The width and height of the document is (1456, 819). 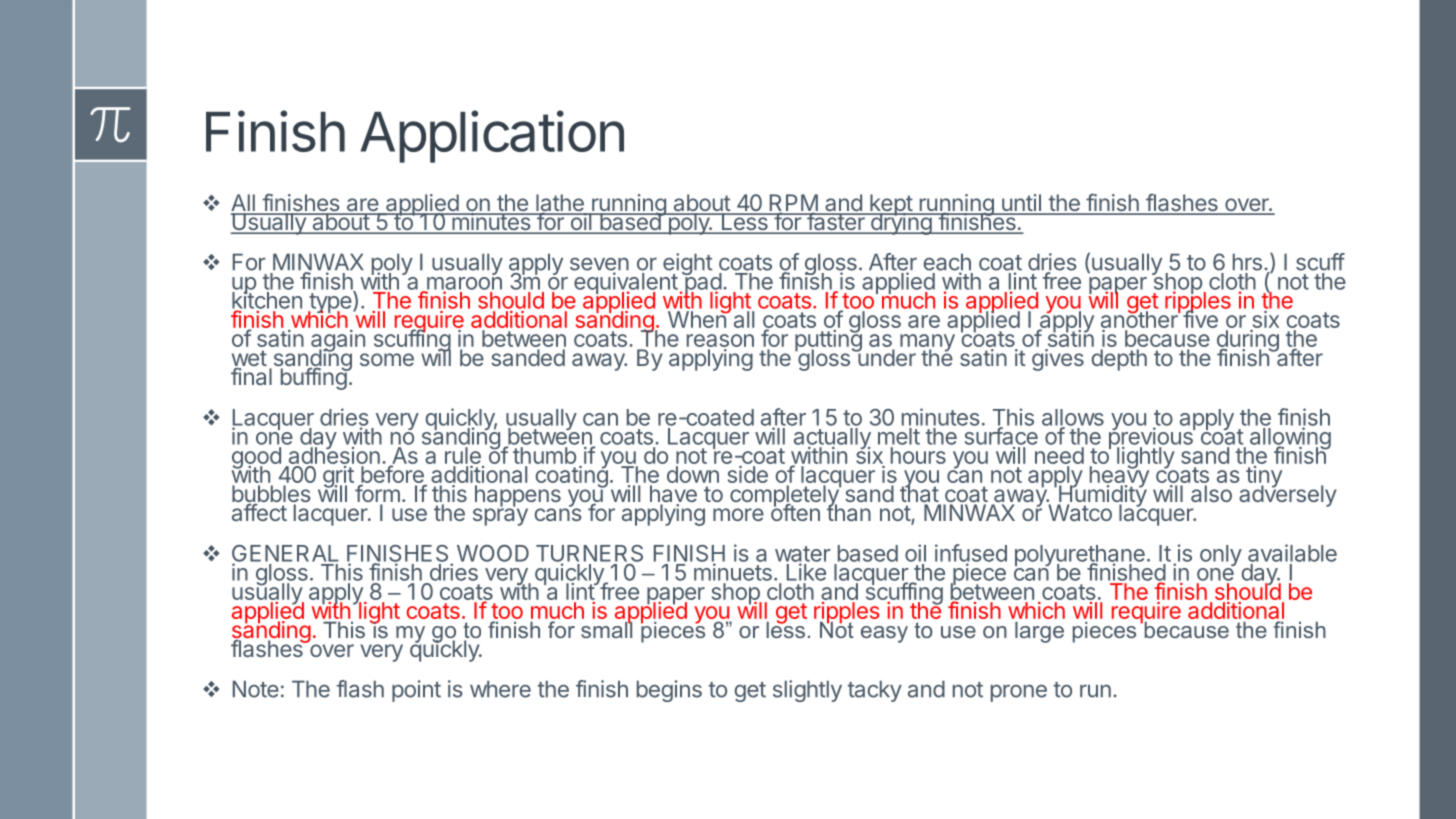 What do you see at coordinates (1021, 204) in the document?
I see `until` at bounding box center [1021, 204].
